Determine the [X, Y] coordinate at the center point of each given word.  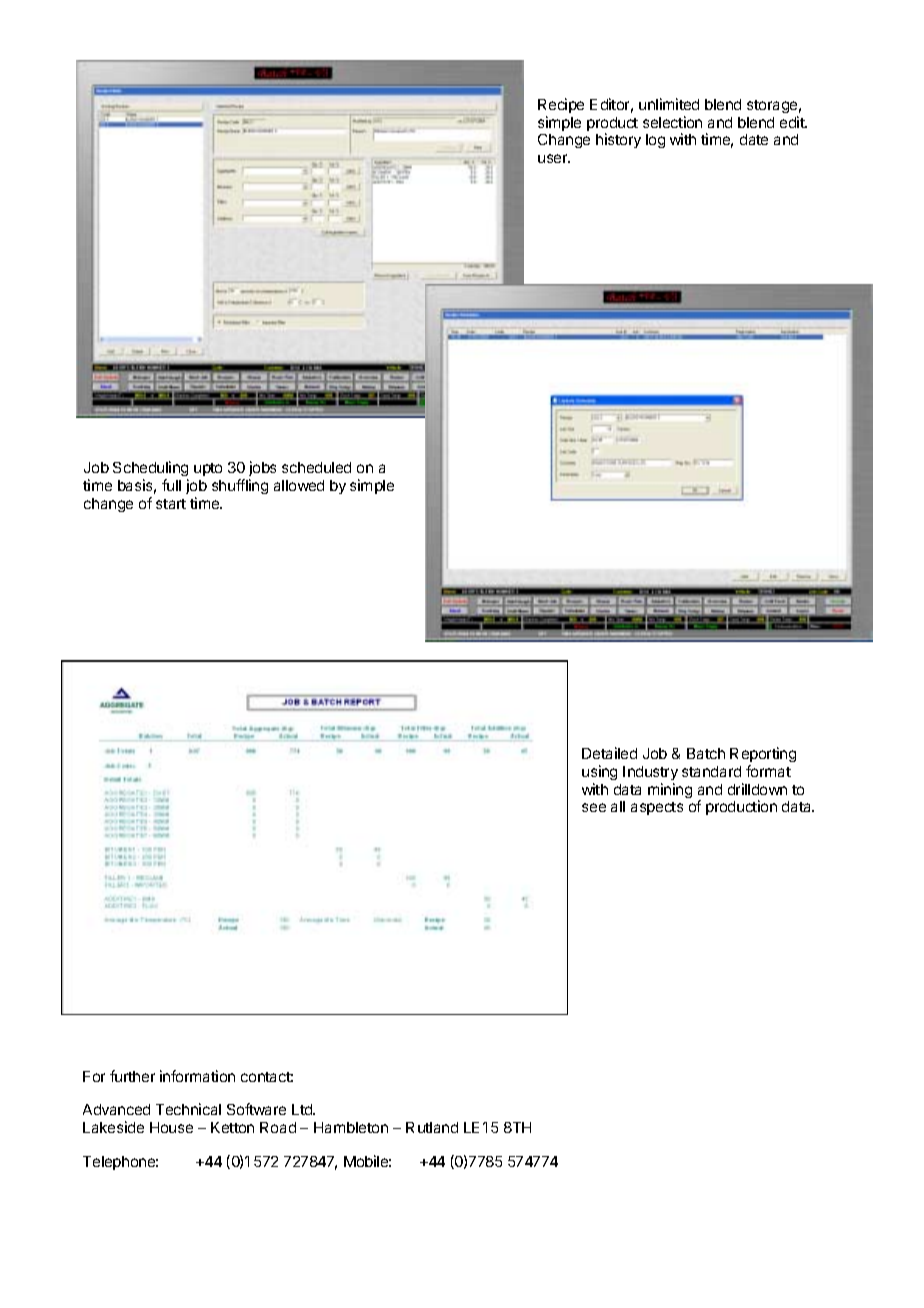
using [599, 772]
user [554, 158]
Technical [188, 1109]
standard [711, 771]
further [132, 1076]
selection [672, 122]
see [594, 807]
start [171, 504]
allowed [299, 485]
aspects [657, 808]
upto [208, 469]
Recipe [561, 105]
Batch [706, 753]
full [171, 485]
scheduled [316, 467]
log [655, 141]
